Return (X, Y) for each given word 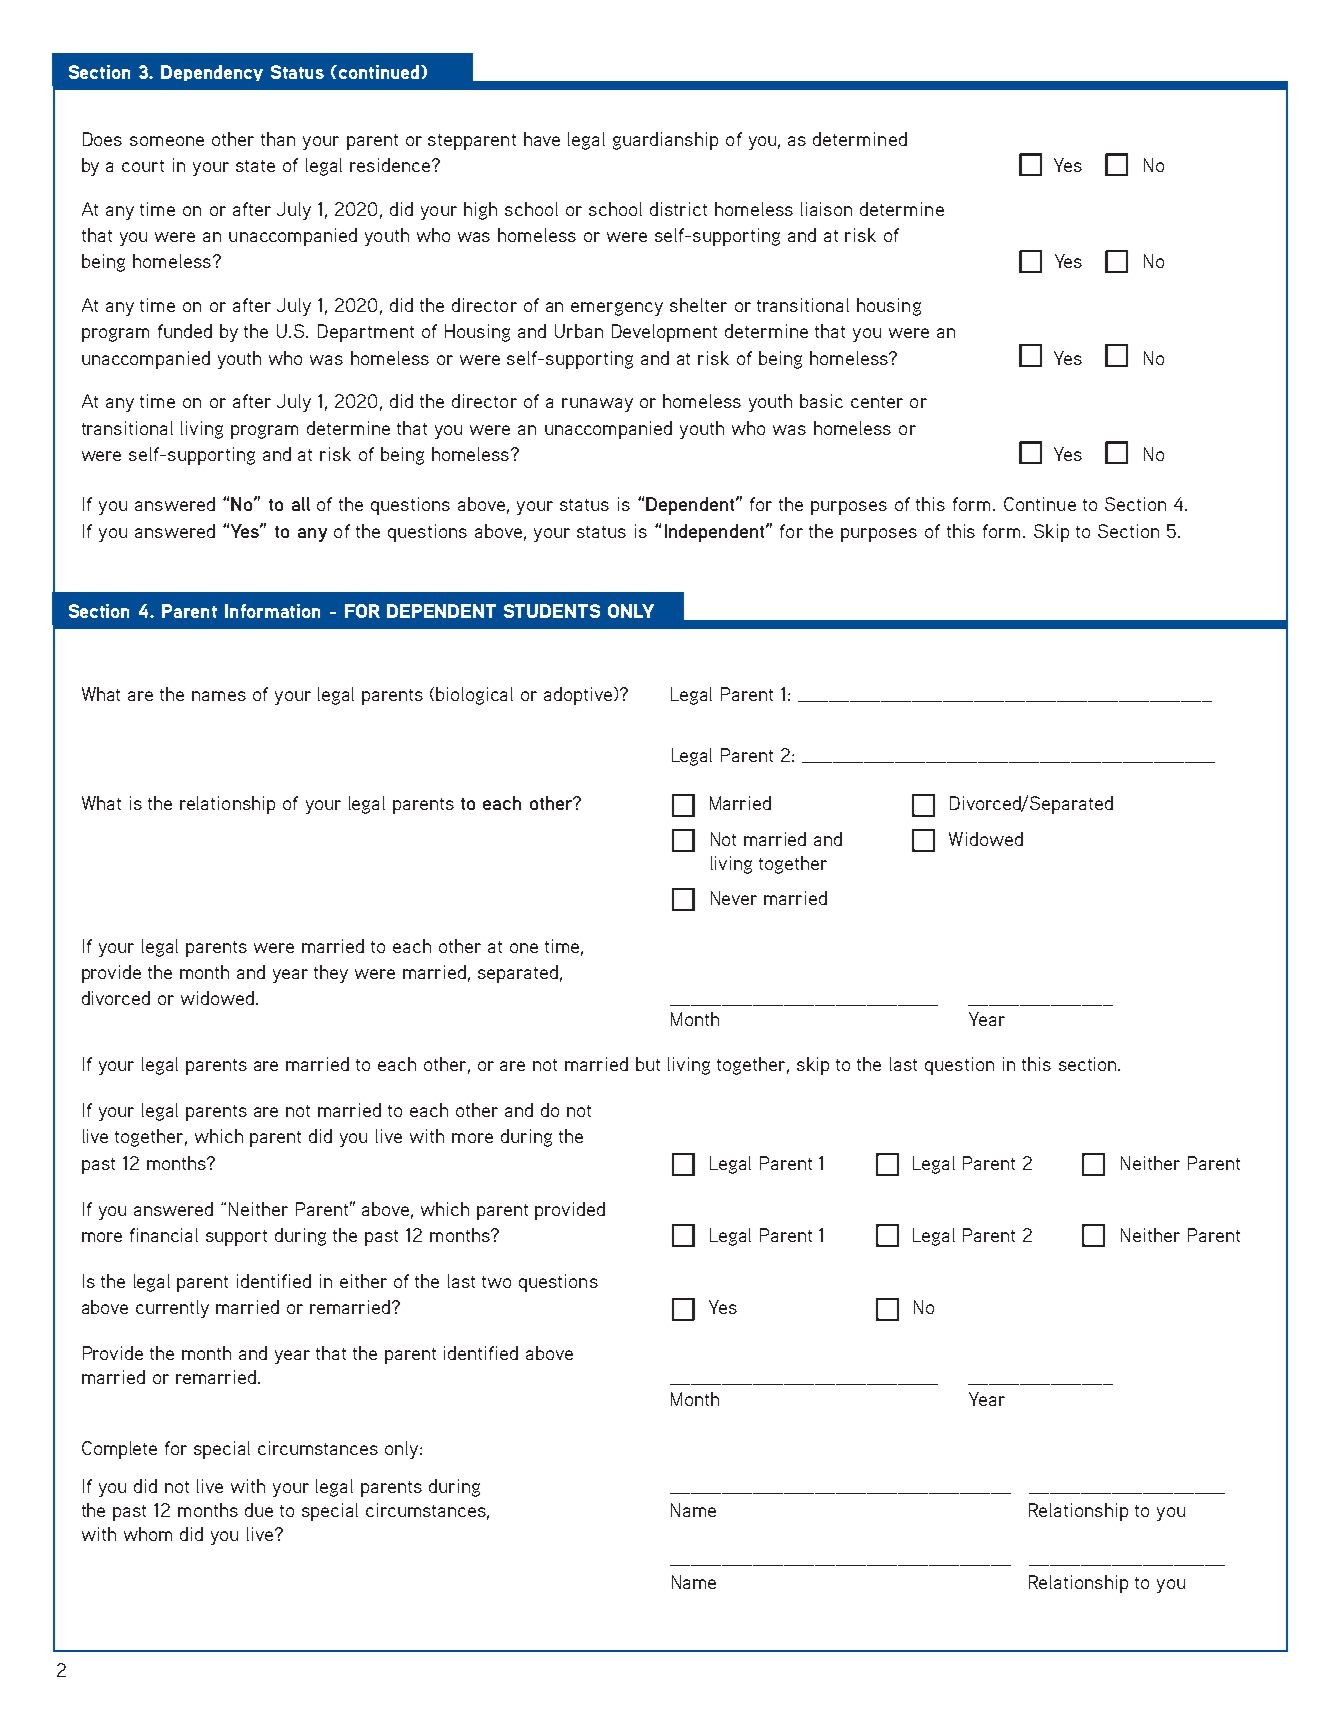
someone (167, 141)
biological (474, 696)
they (331, 974)
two (496, 1282)
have (542, 139)
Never (734, 898)
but (648, 1064)
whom (148, 1534)
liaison (826, 209)
